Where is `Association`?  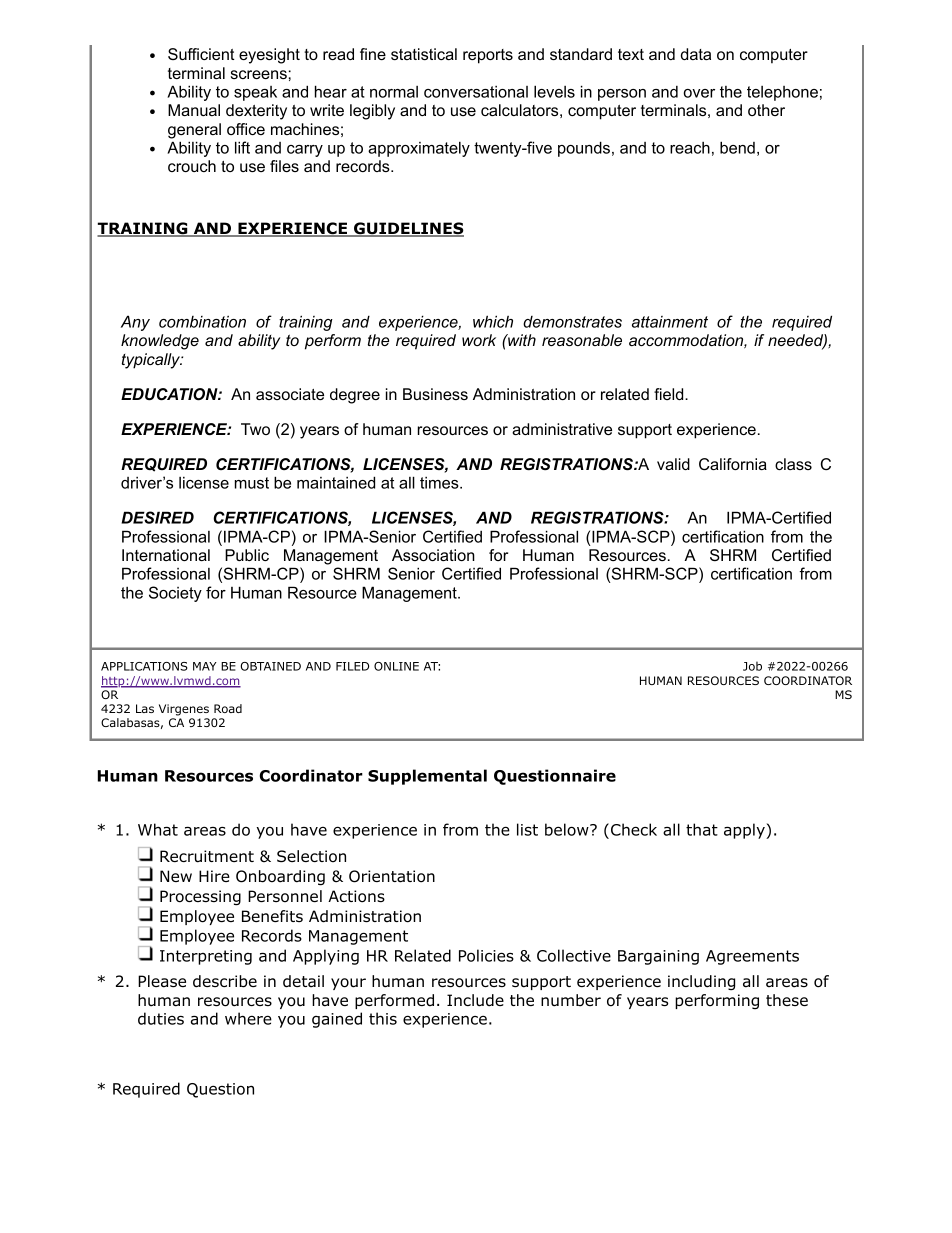
Association is located at coordinates (433, 555).
